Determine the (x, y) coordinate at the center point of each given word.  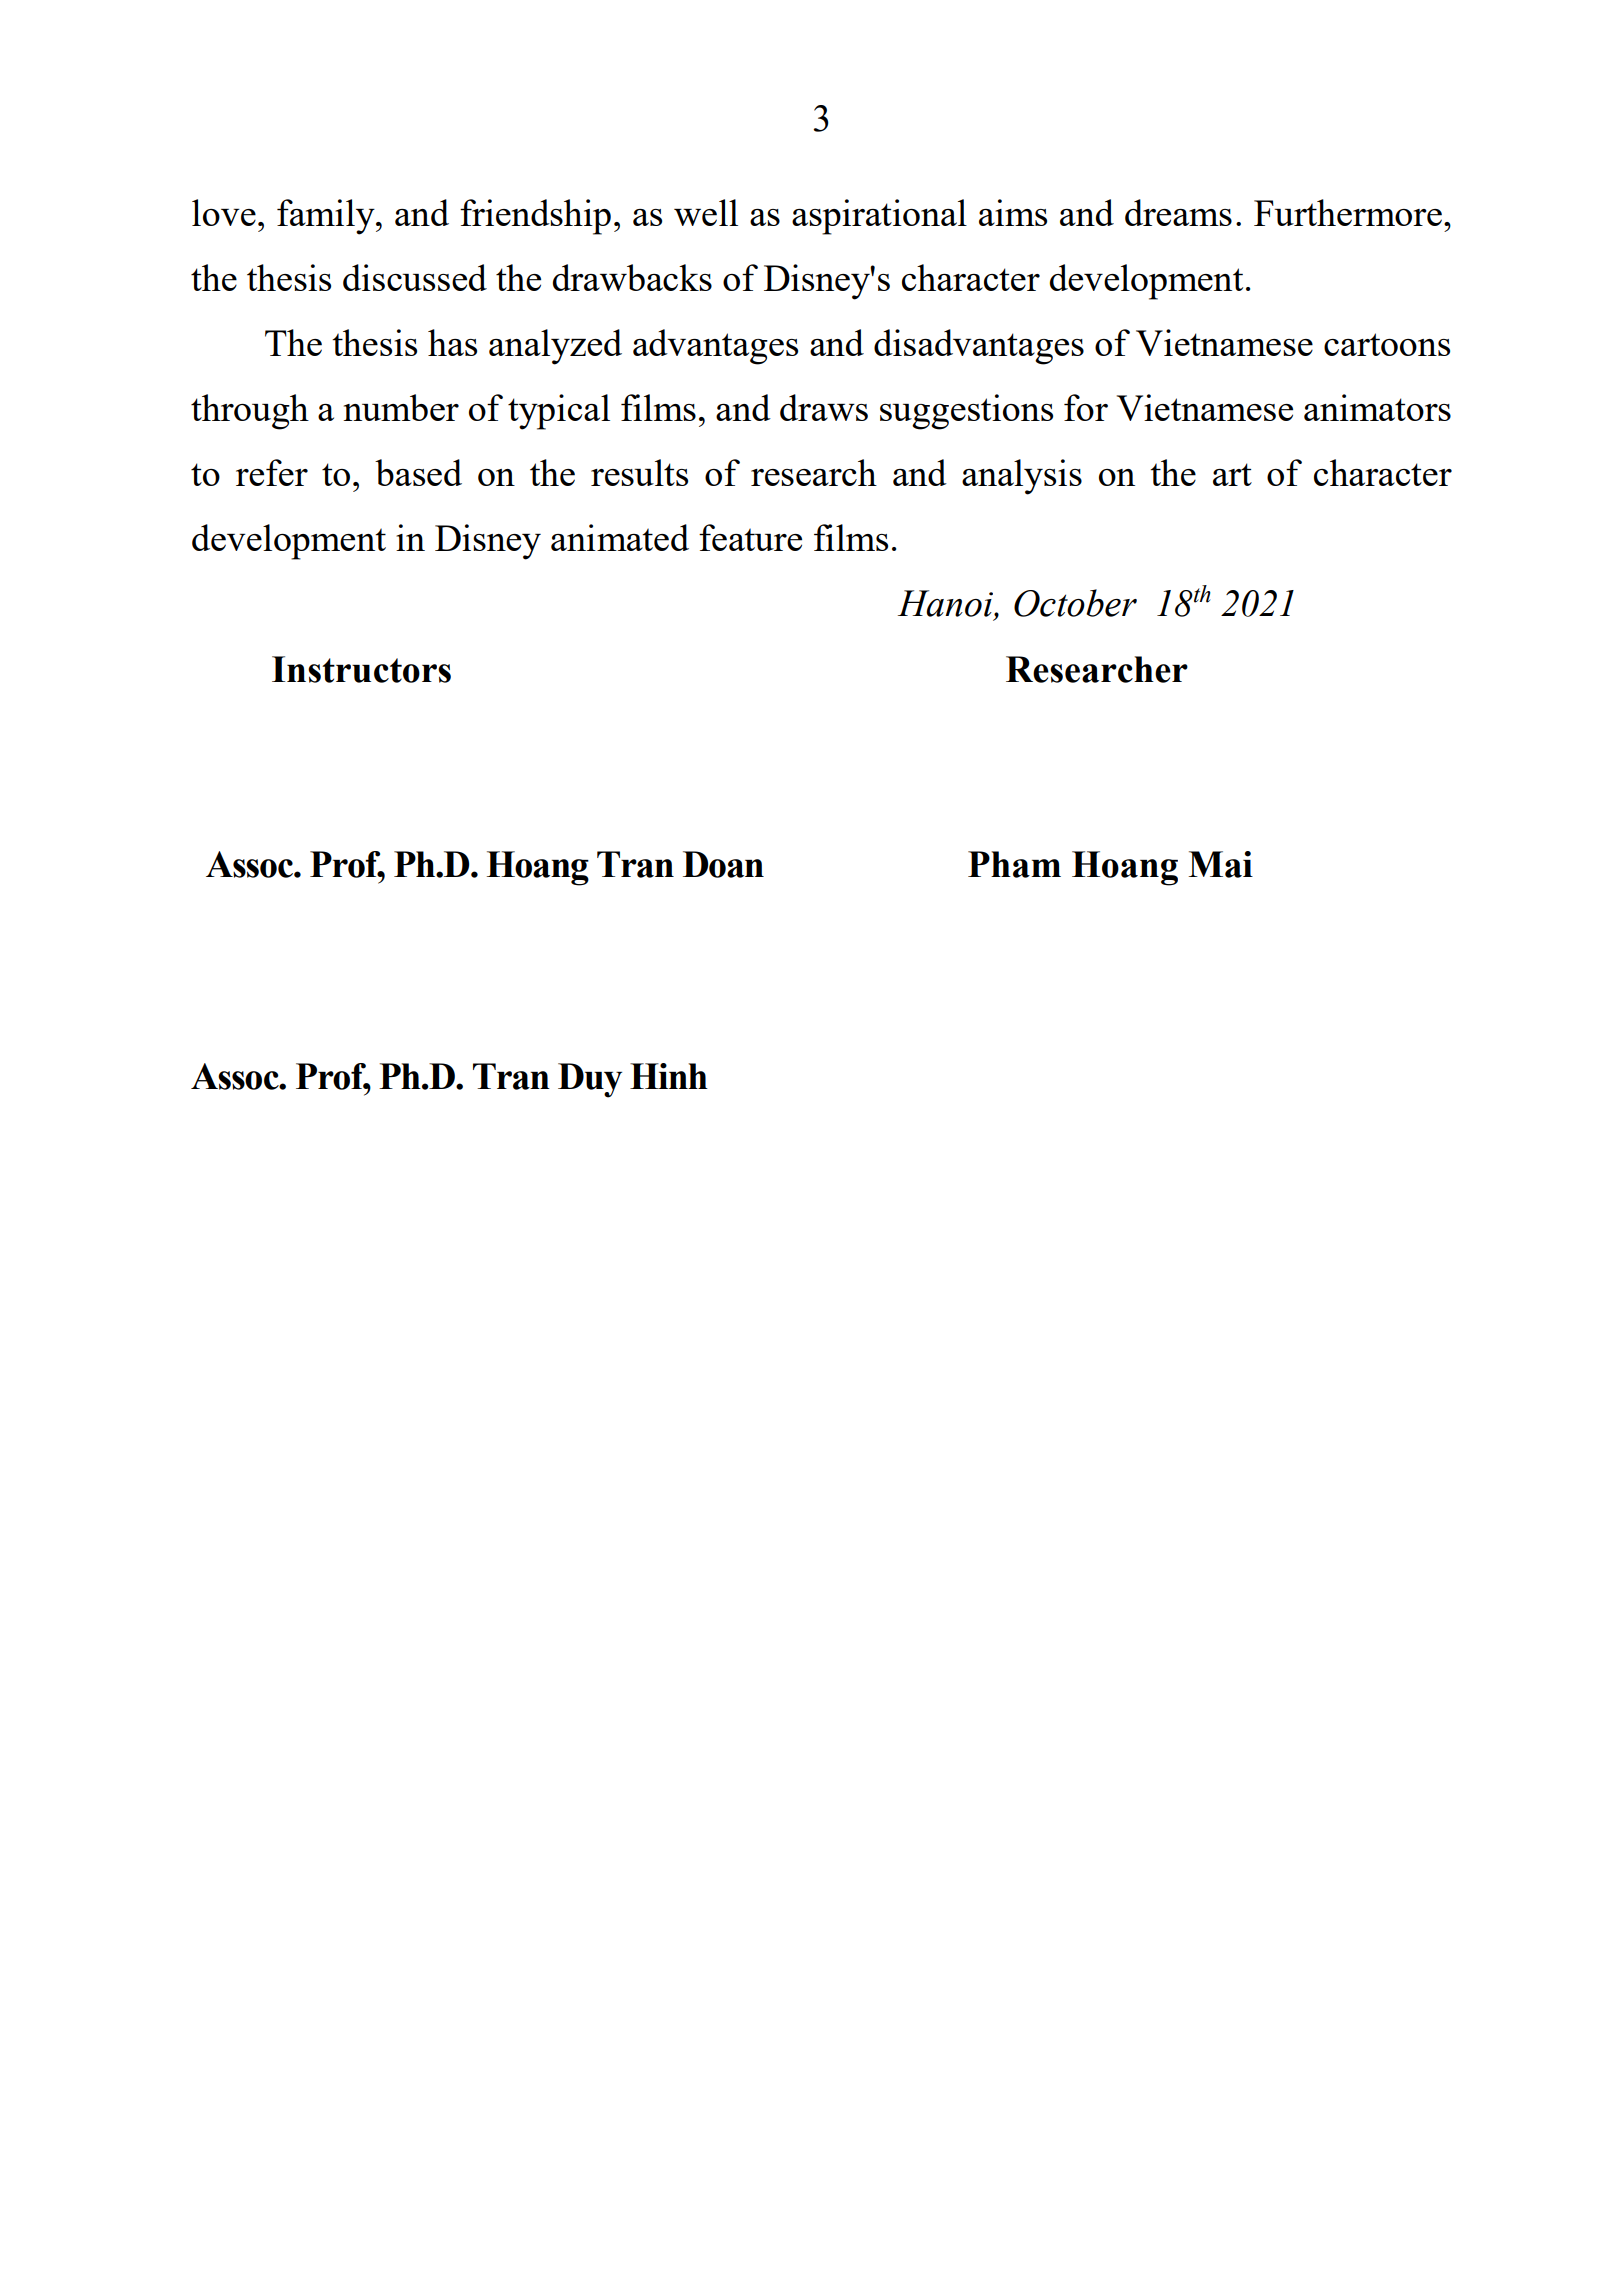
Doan (723, 864)
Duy (590, 1080)
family (327, 217)
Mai (1220, 864)
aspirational (879, 217)
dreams (1178, 212)
